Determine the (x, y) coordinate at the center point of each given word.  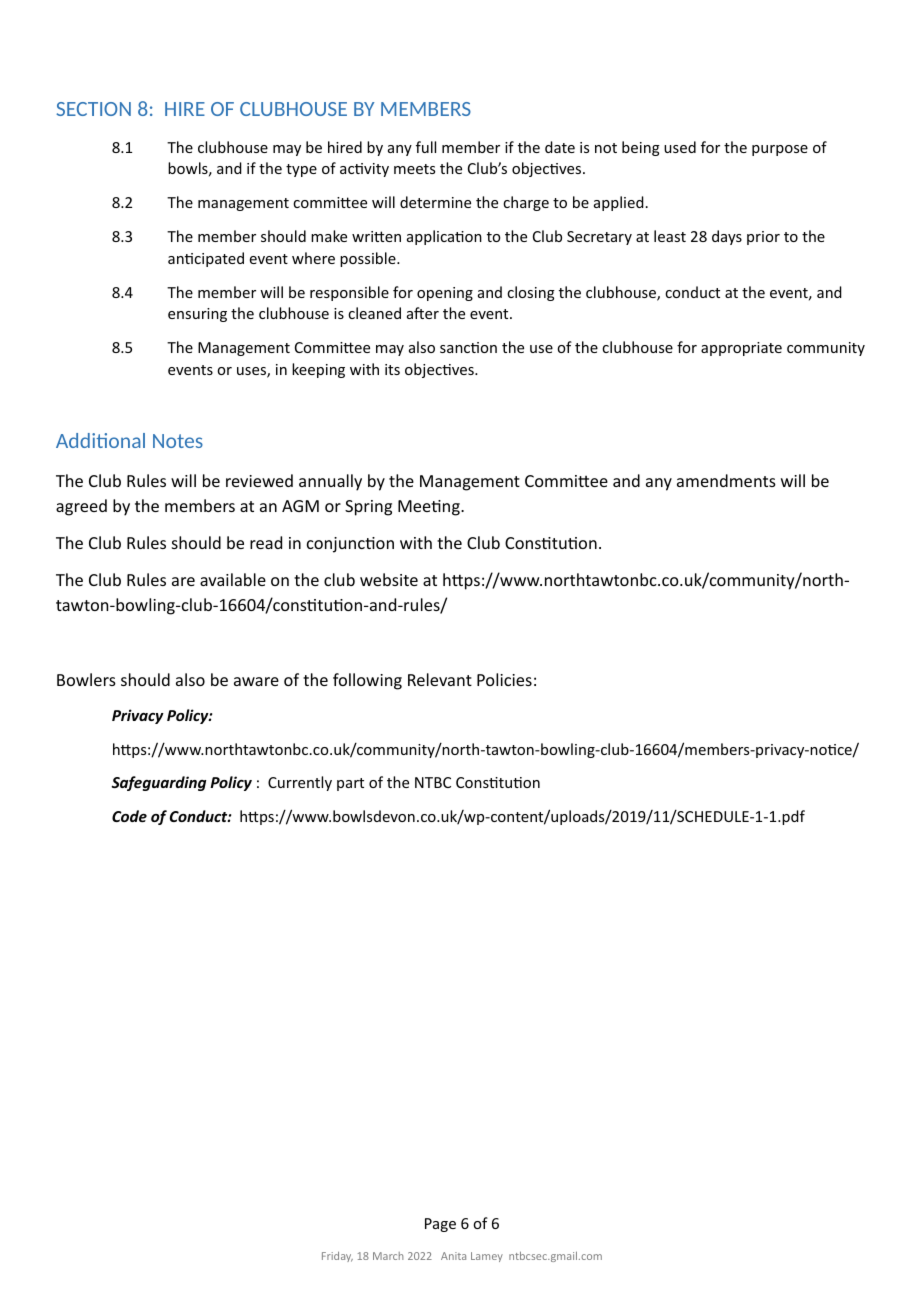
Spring (368, 508)
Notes (178, 441)
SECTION (93, 109)
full (426, 147)
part (350, 784)
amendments (726, 480)
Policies (504, 679)
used (680, 147)
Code (129, 816)
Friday (337, 1257)
